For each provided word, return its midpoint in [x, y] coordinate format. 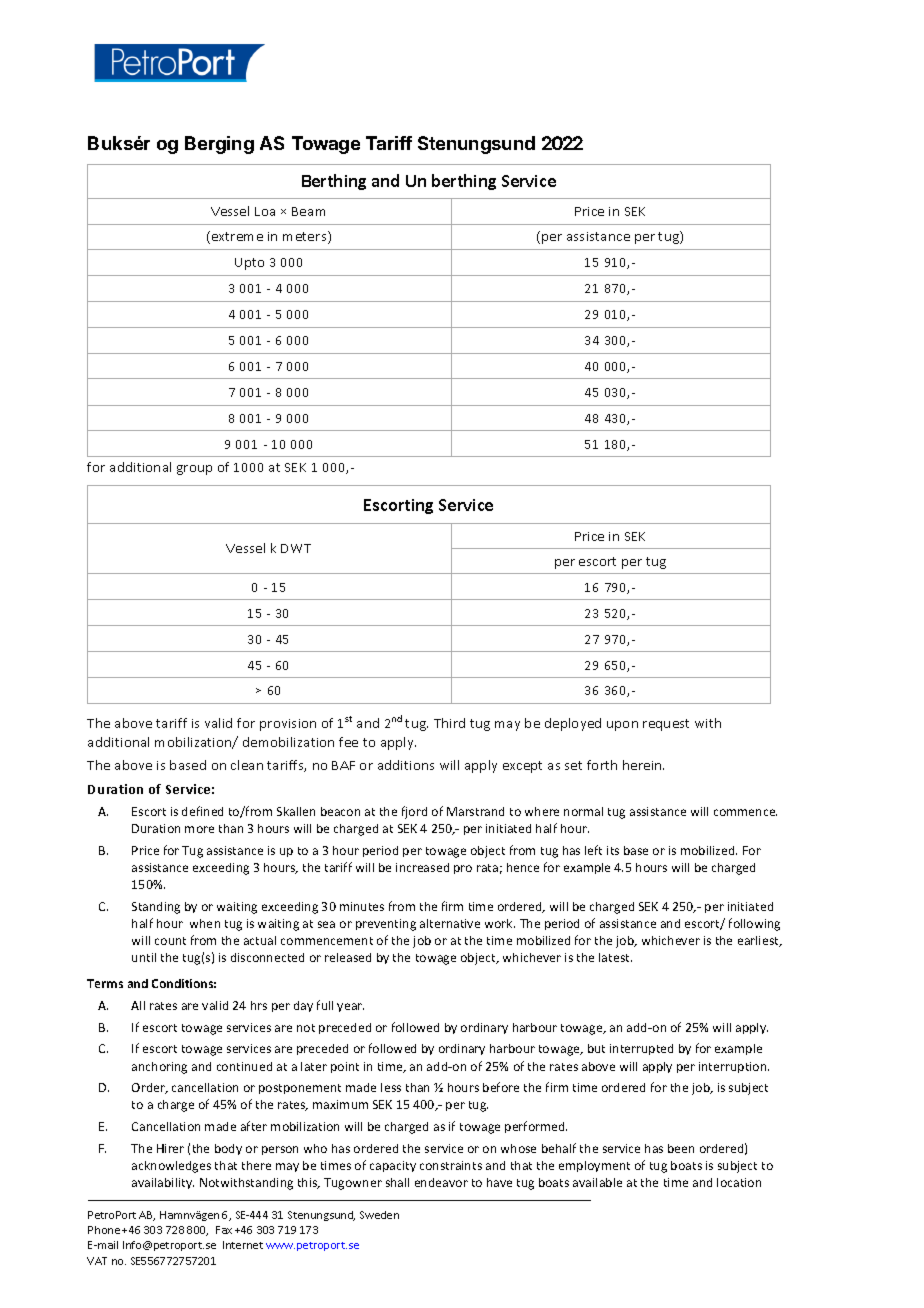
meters [306, 237]
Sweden [379, 1215]
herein [643, 765]
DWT [296, 548]
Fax [224, 1230]
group [194, 470]
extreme [236, 237]
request [666, 725]
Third [449, 723]
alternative [450, 923]
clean [247, 765]
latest [615, 957]
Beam [308, 211]
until [144, 957]
